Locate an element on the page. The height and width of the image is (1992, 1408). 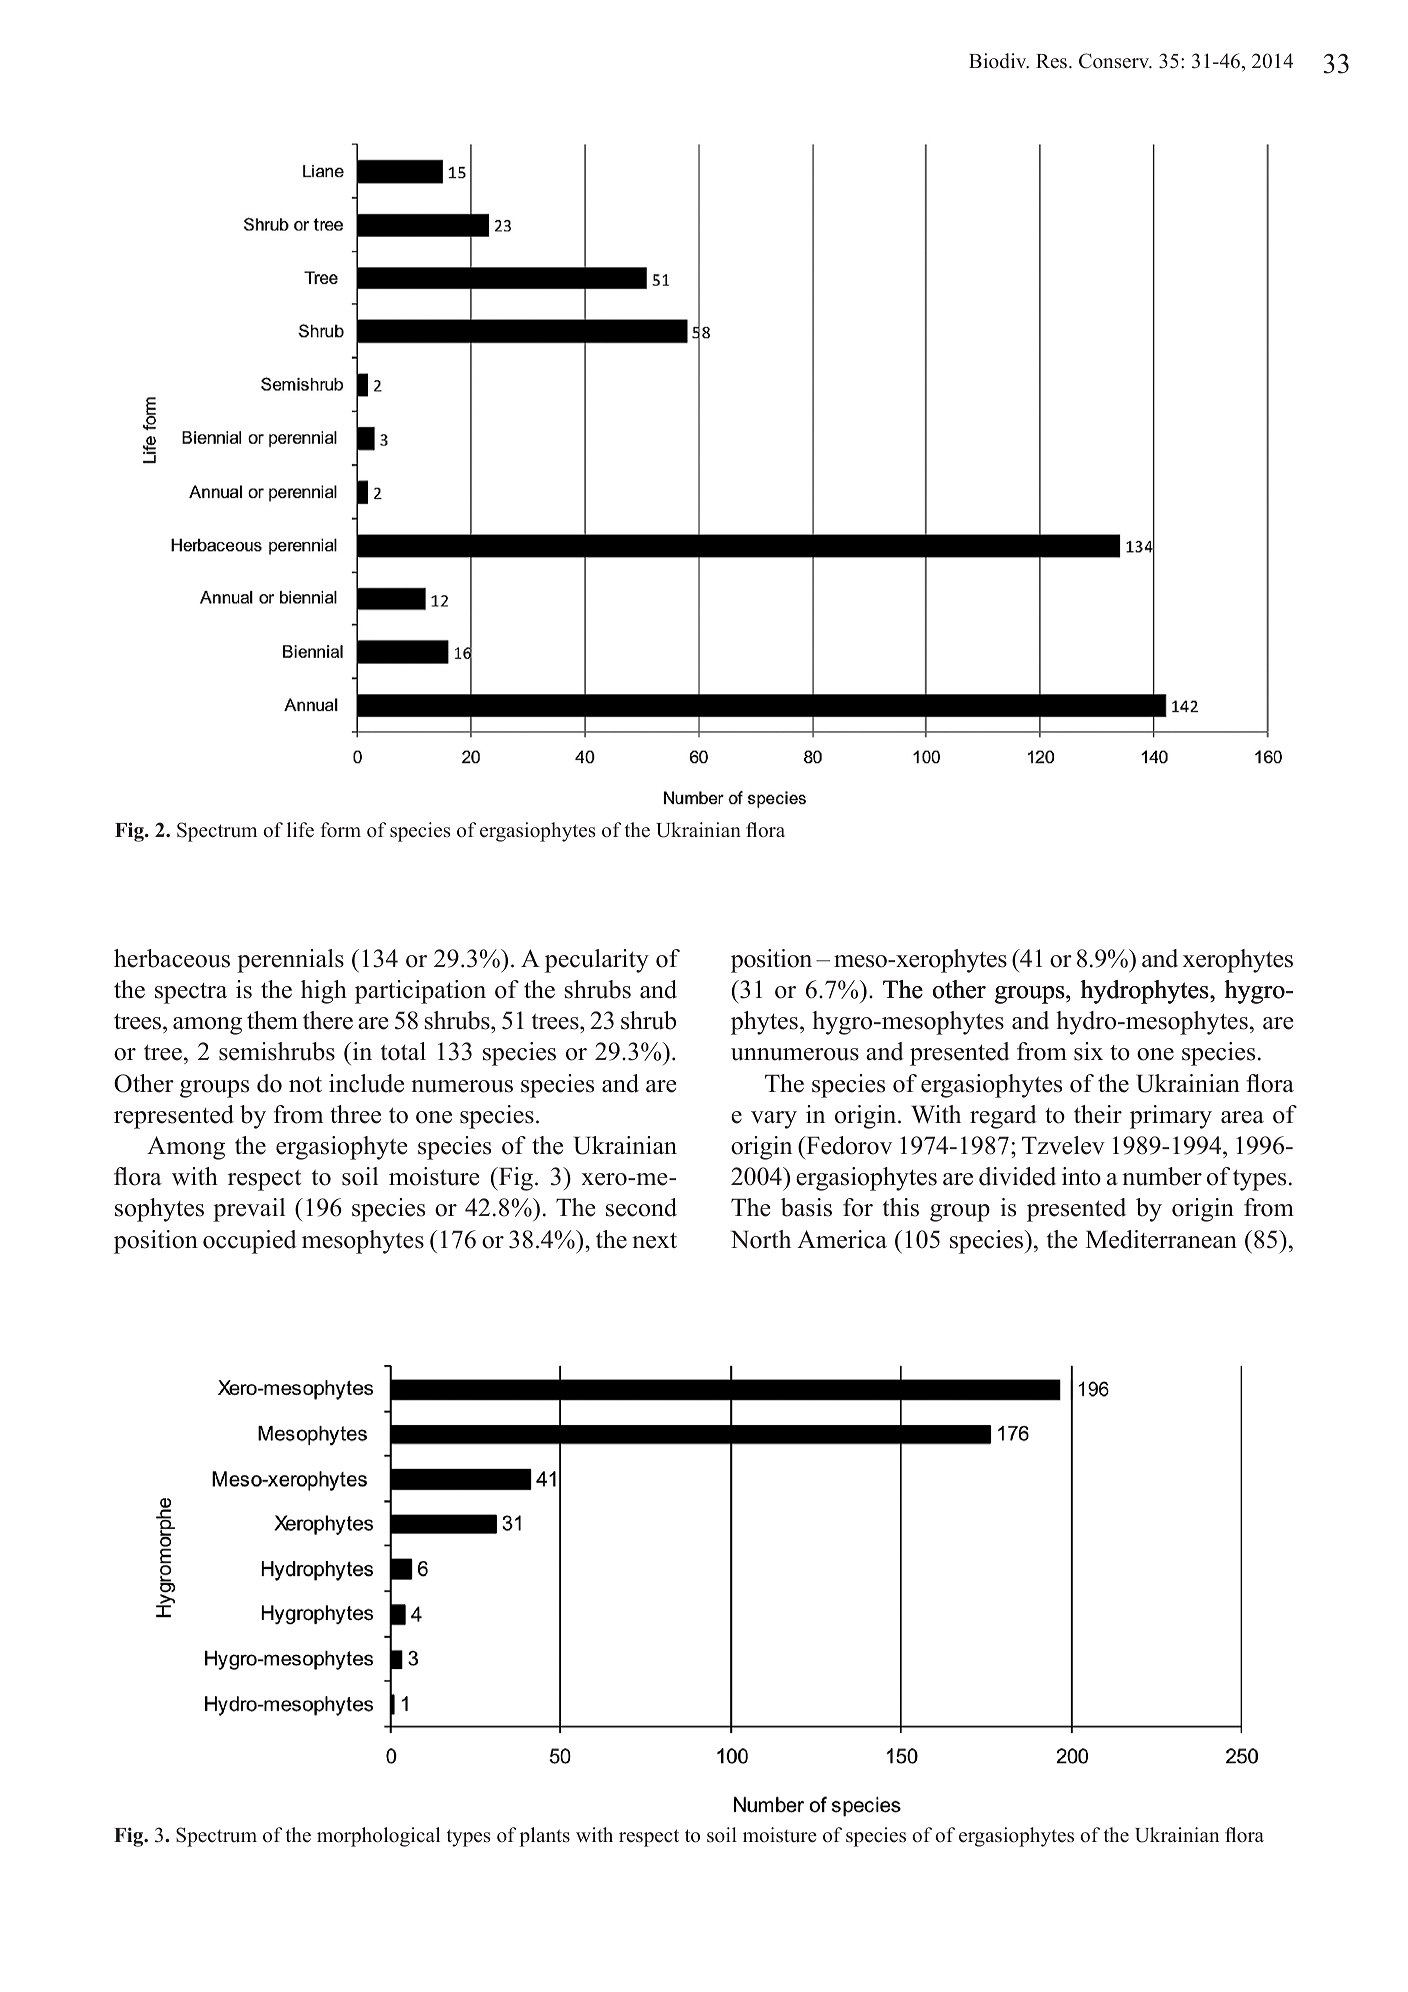
occupied is located at coordinates (250, 1242).
